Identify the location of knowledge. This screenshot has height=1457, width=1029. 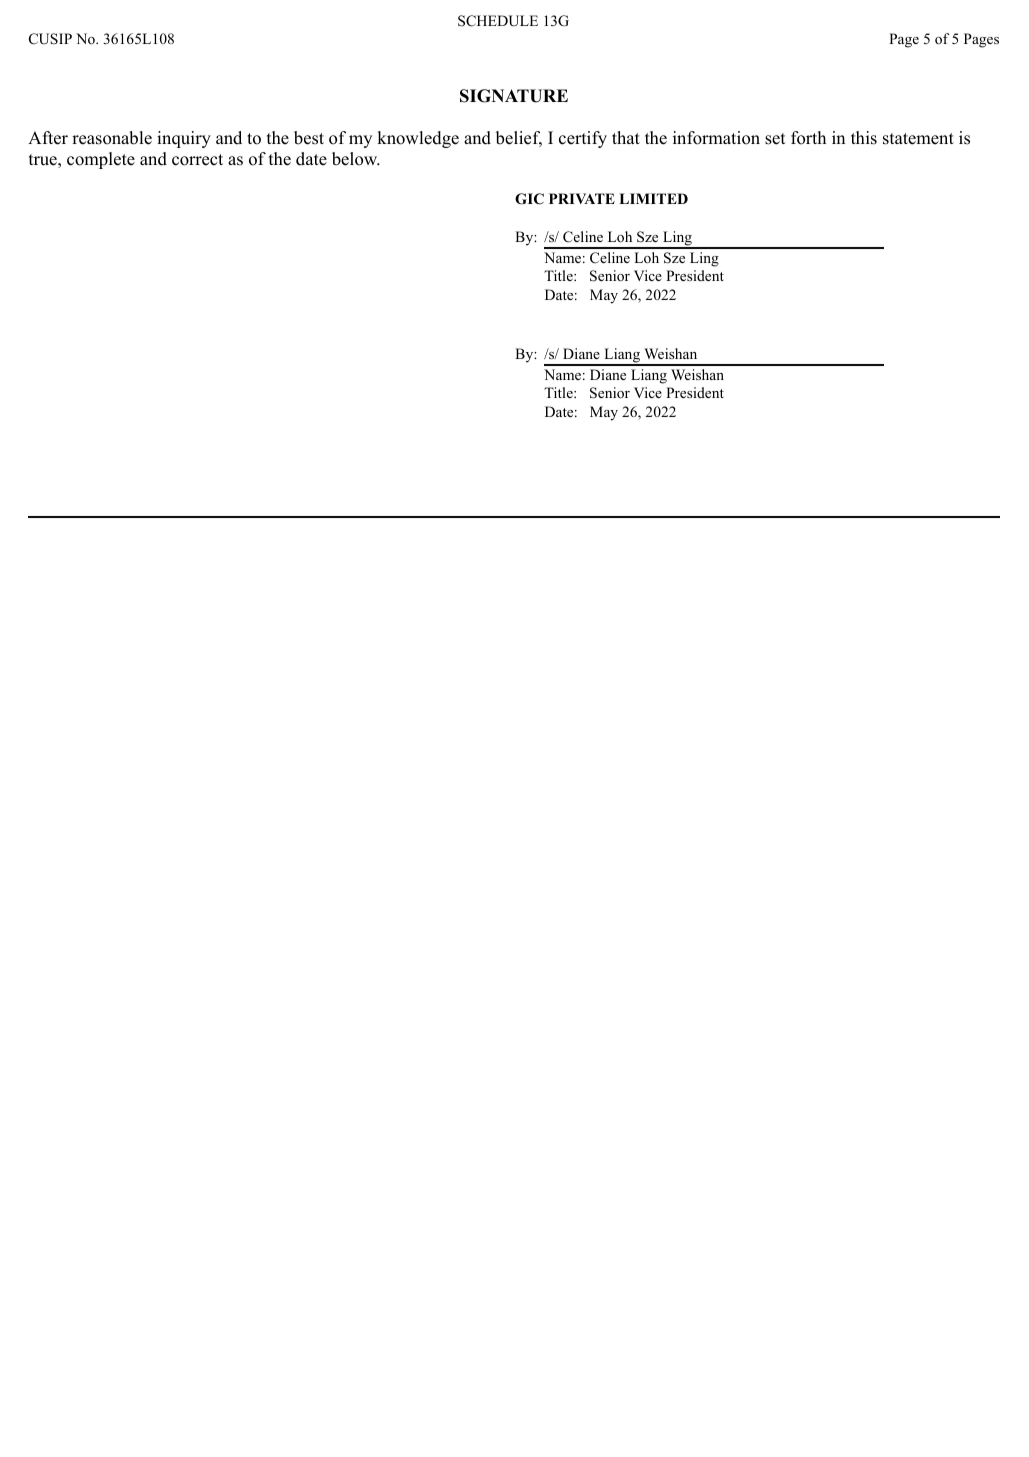
(418, 139).
